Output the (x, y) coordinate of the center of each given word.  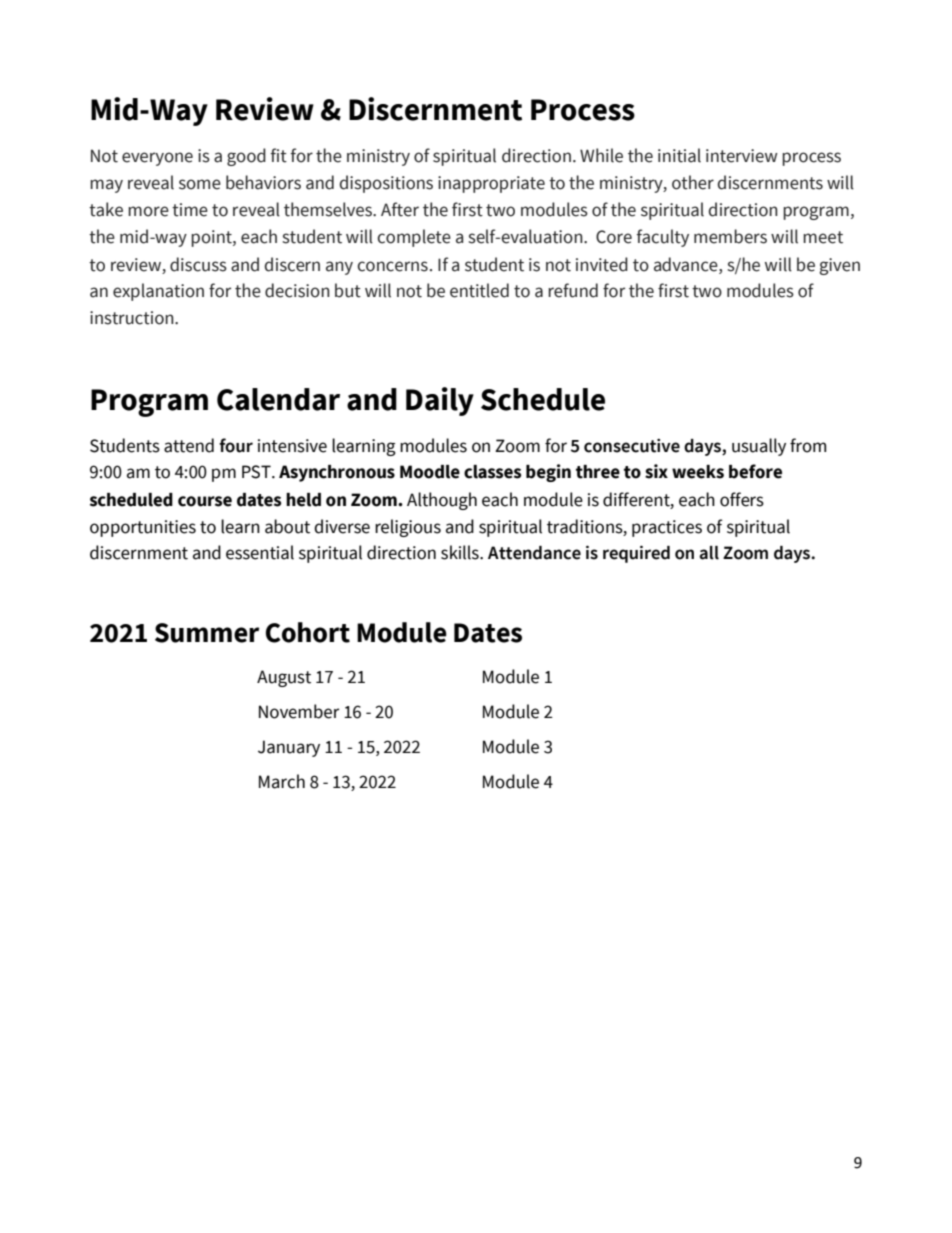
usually (759, 447)
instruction (133, 318)
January (289, 748)
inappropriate (491, 184)
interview (742, 156)
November (299, 711)
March (282, 781)
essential (260, 552)
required (636, 554)
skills (461, 552)
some (200, 184)
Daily (440, 401)
